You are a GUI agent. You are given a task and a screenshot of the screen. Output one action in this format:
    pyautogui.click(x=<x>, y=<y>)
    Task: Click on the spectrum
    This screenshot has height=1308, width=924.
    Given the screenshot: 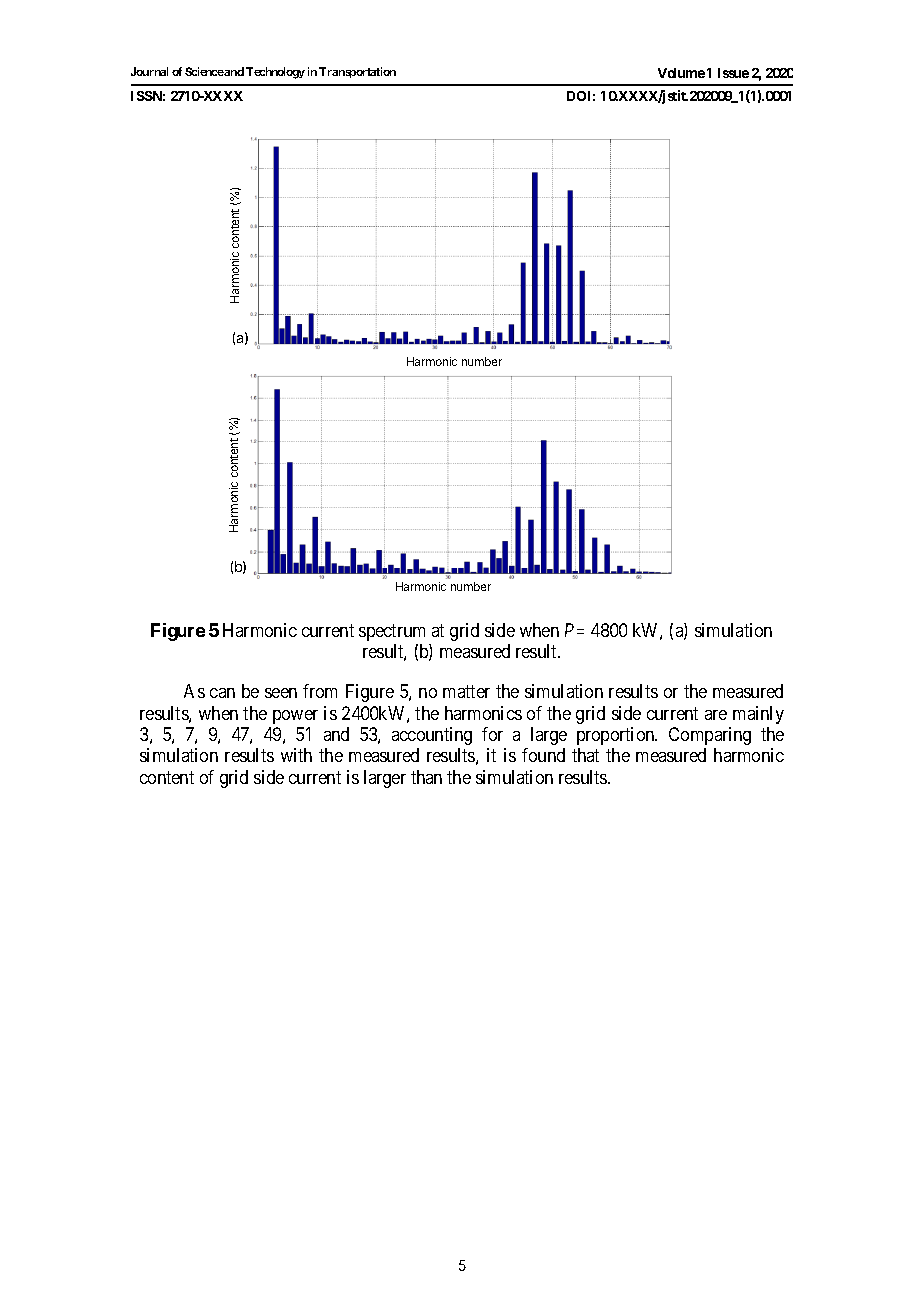 What is the action you would take?
    pyautogui.click(x=392, y=632)
